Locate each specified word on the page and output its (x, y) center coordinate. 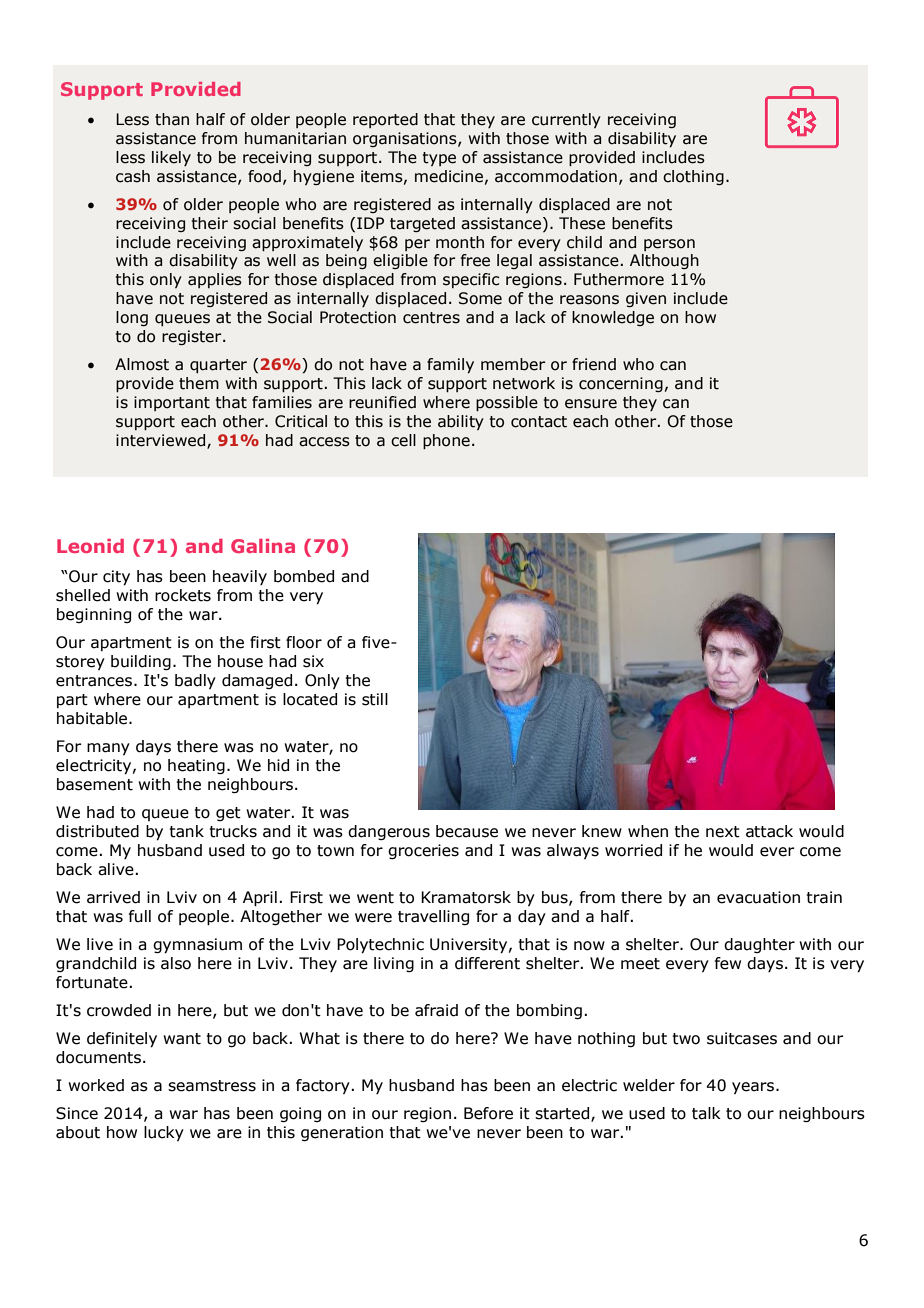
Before (488, 1113)
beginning (94, 615)
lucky (164, 1133)
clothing (693, 177)
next (723, 832)
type (439, 159)
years (754, 1088)
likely (171, 158)
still (375, 699)
